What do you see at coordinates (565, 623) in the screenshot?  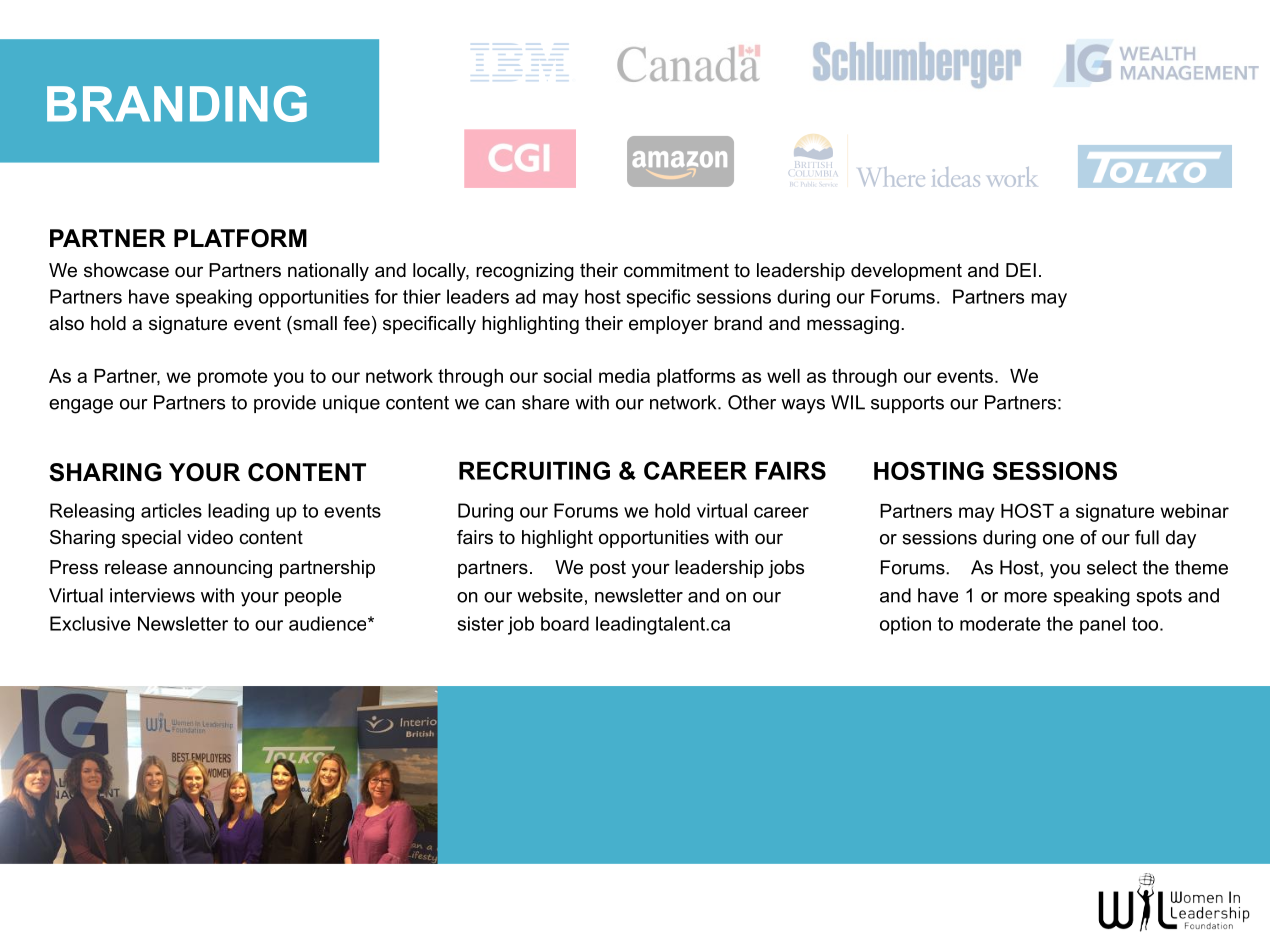 I see `board` at bounding box center [565, 623].
